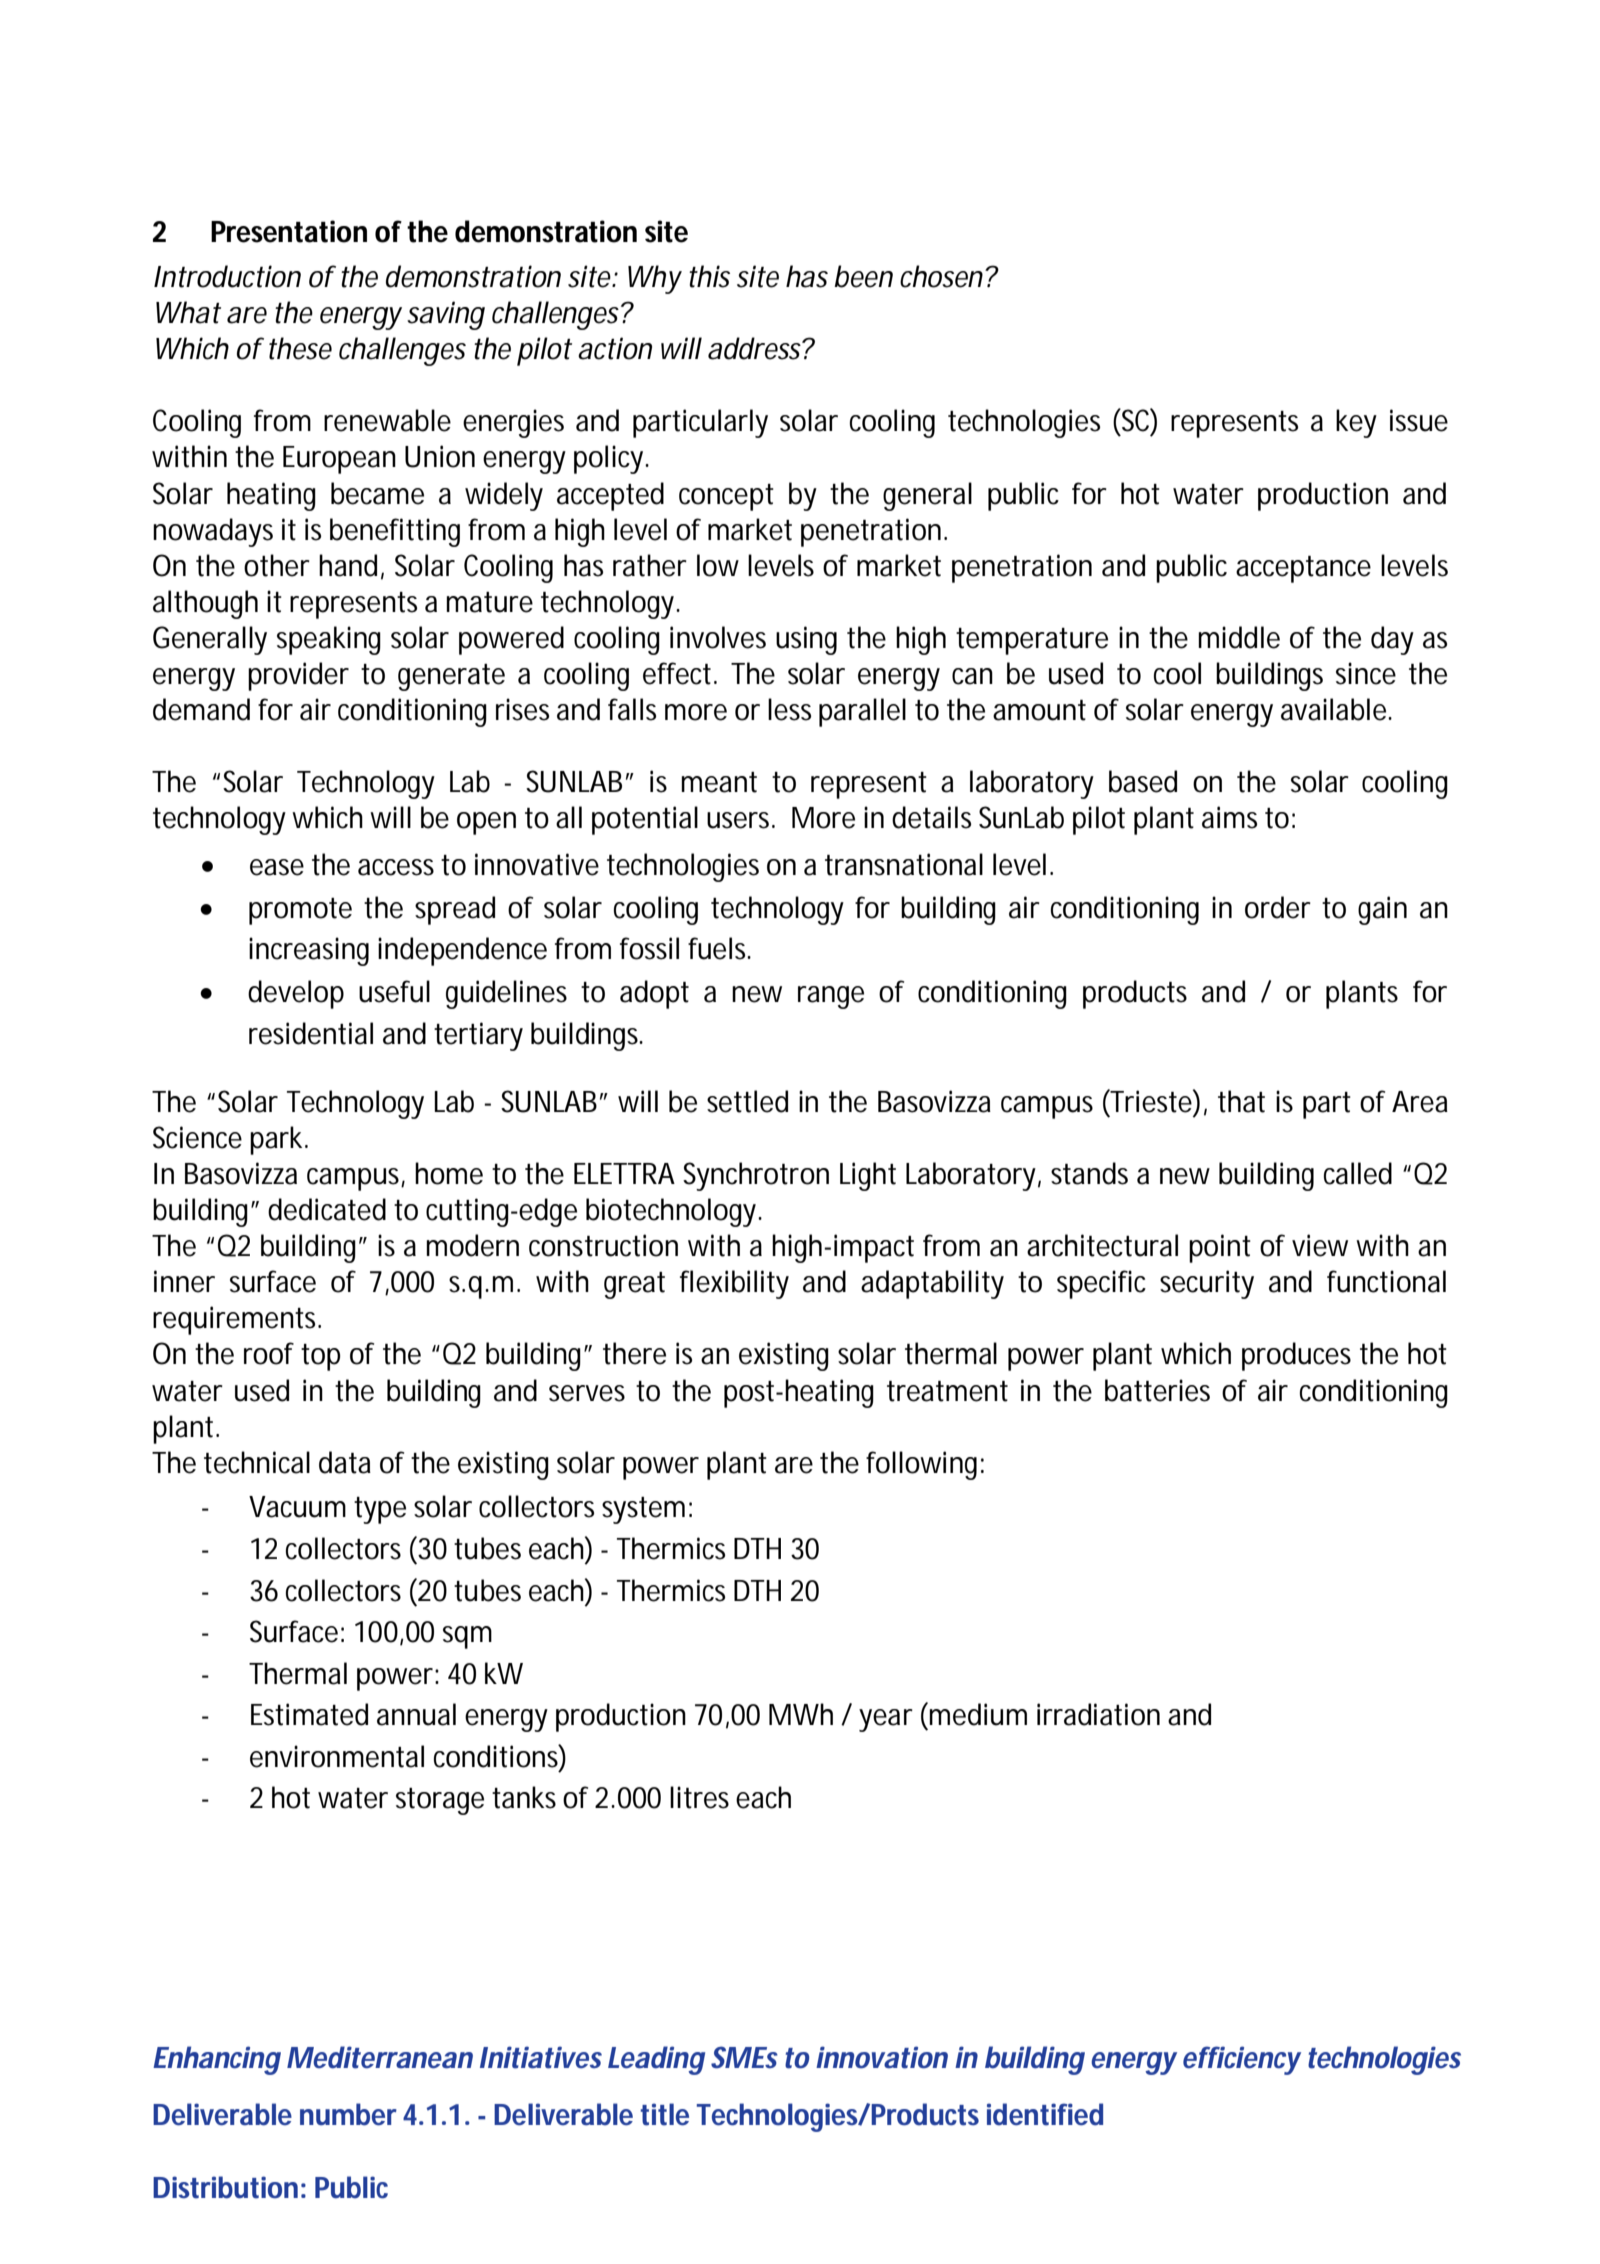 Image resolution: width=1600 pixels, height=2264 pixels. What do you see at coordinates (1356, 423) in the screenshot?
I see `key` at bounding box center [1356, 423].
